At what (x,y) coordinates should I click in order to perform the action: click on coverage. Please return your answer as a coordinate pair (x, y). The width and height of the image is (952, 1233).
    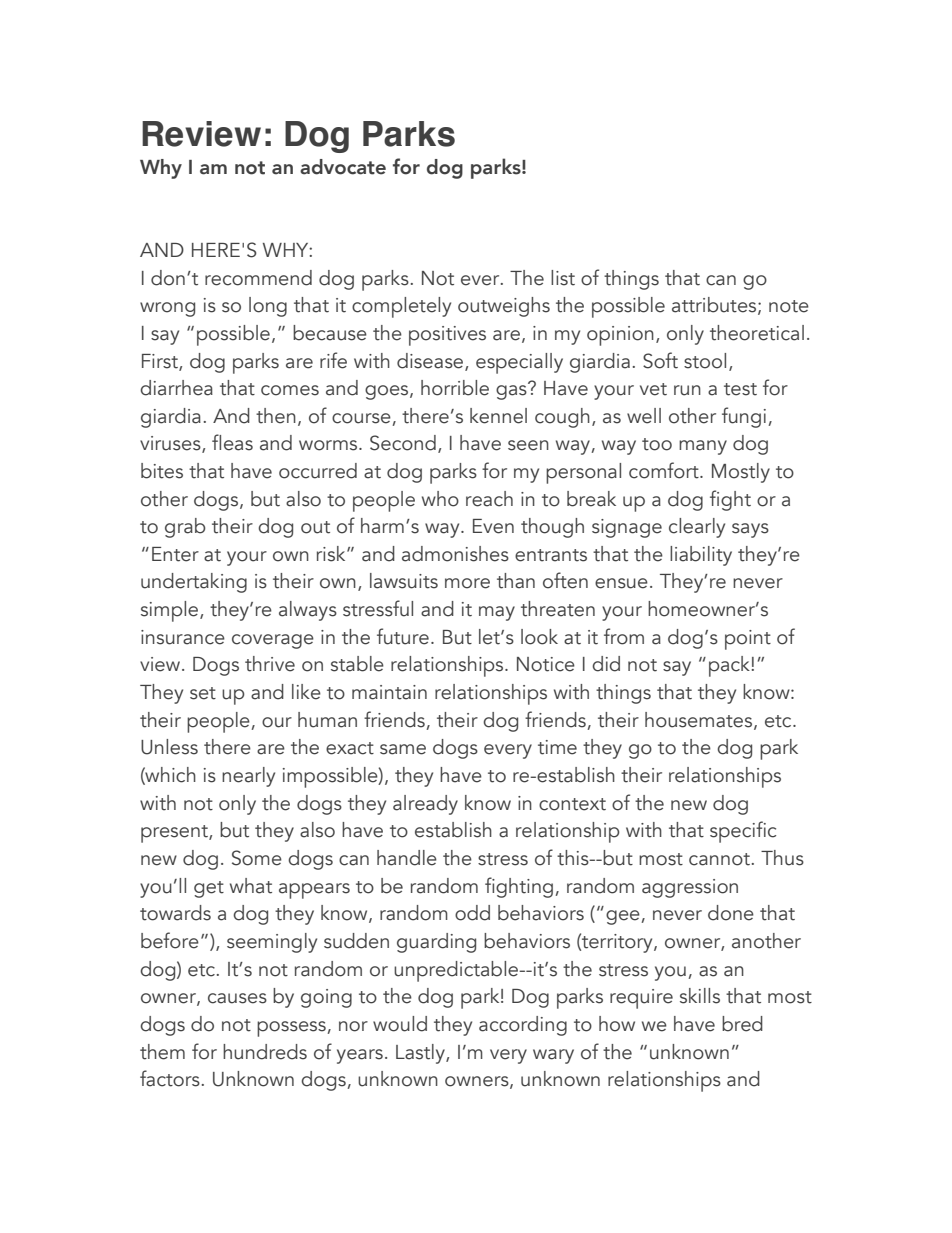
    Looking at the image, I should click on (273, 641).
